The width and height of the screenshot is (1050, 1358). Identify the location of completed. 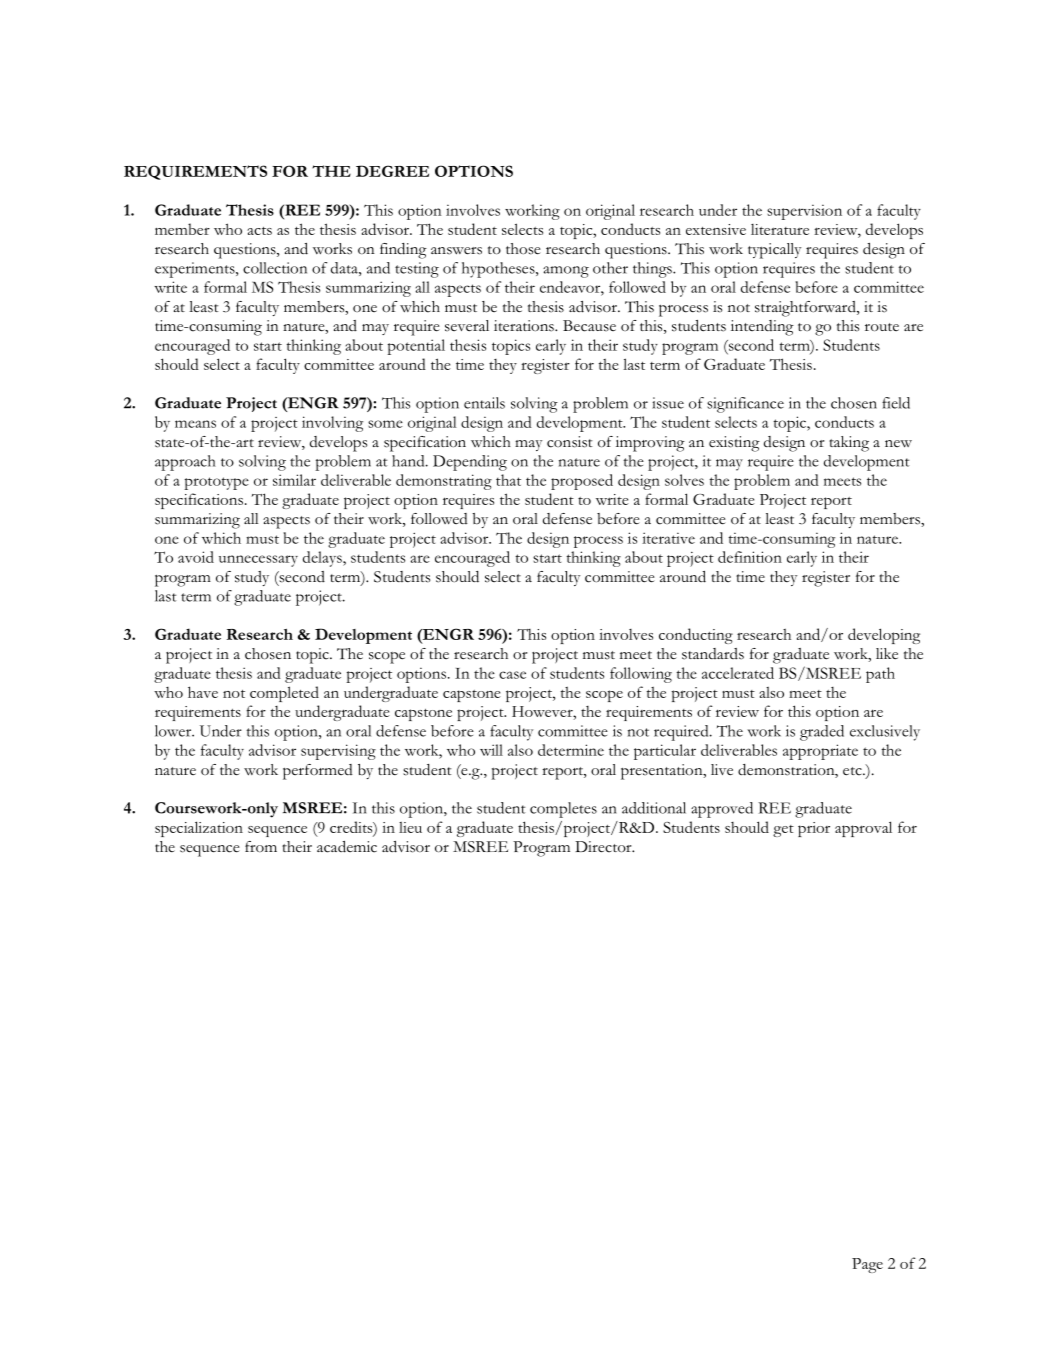
(284, 694).
